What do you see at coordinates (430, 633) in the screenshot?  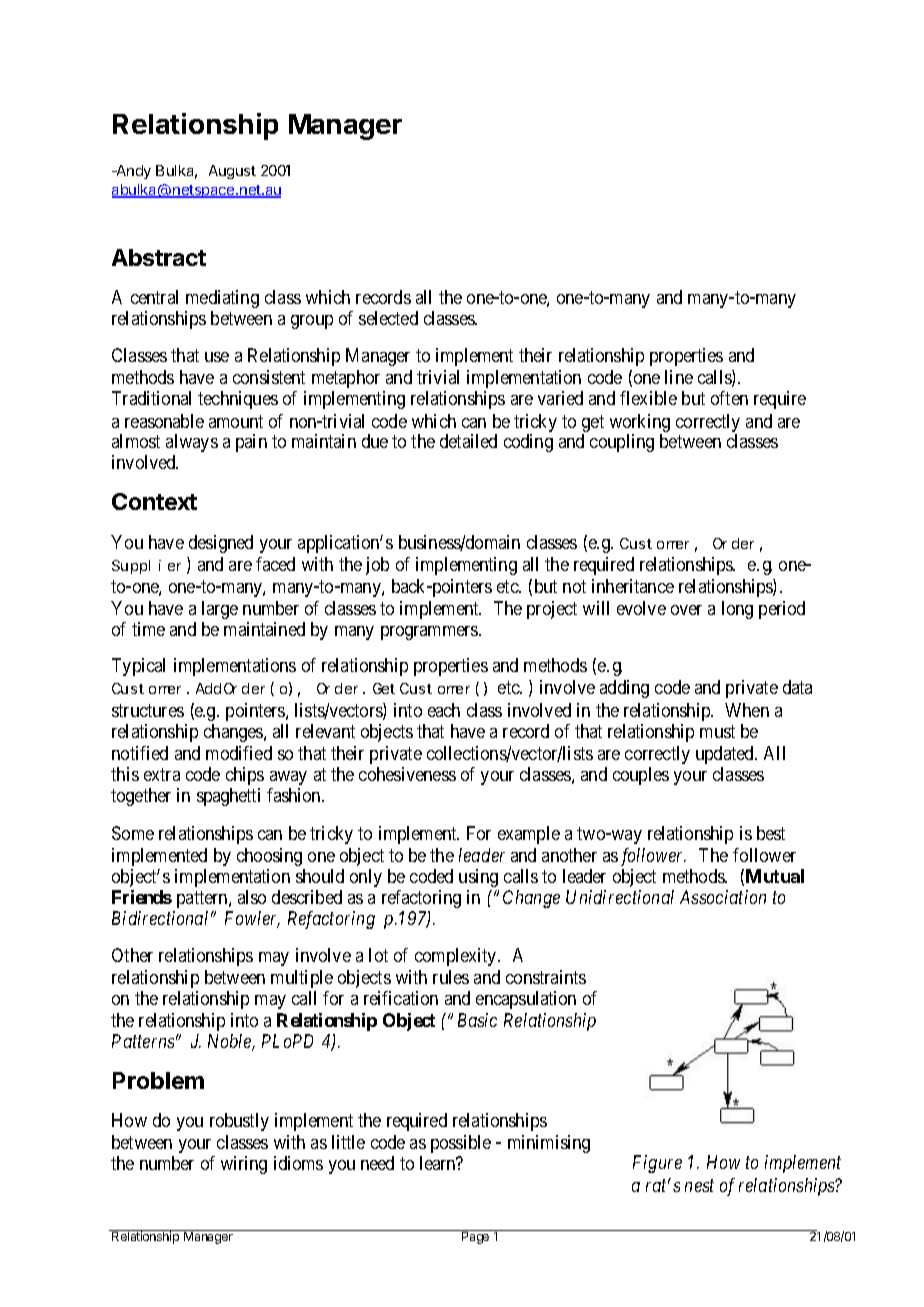 I see `programmers` at bounding box center [430, 633].
